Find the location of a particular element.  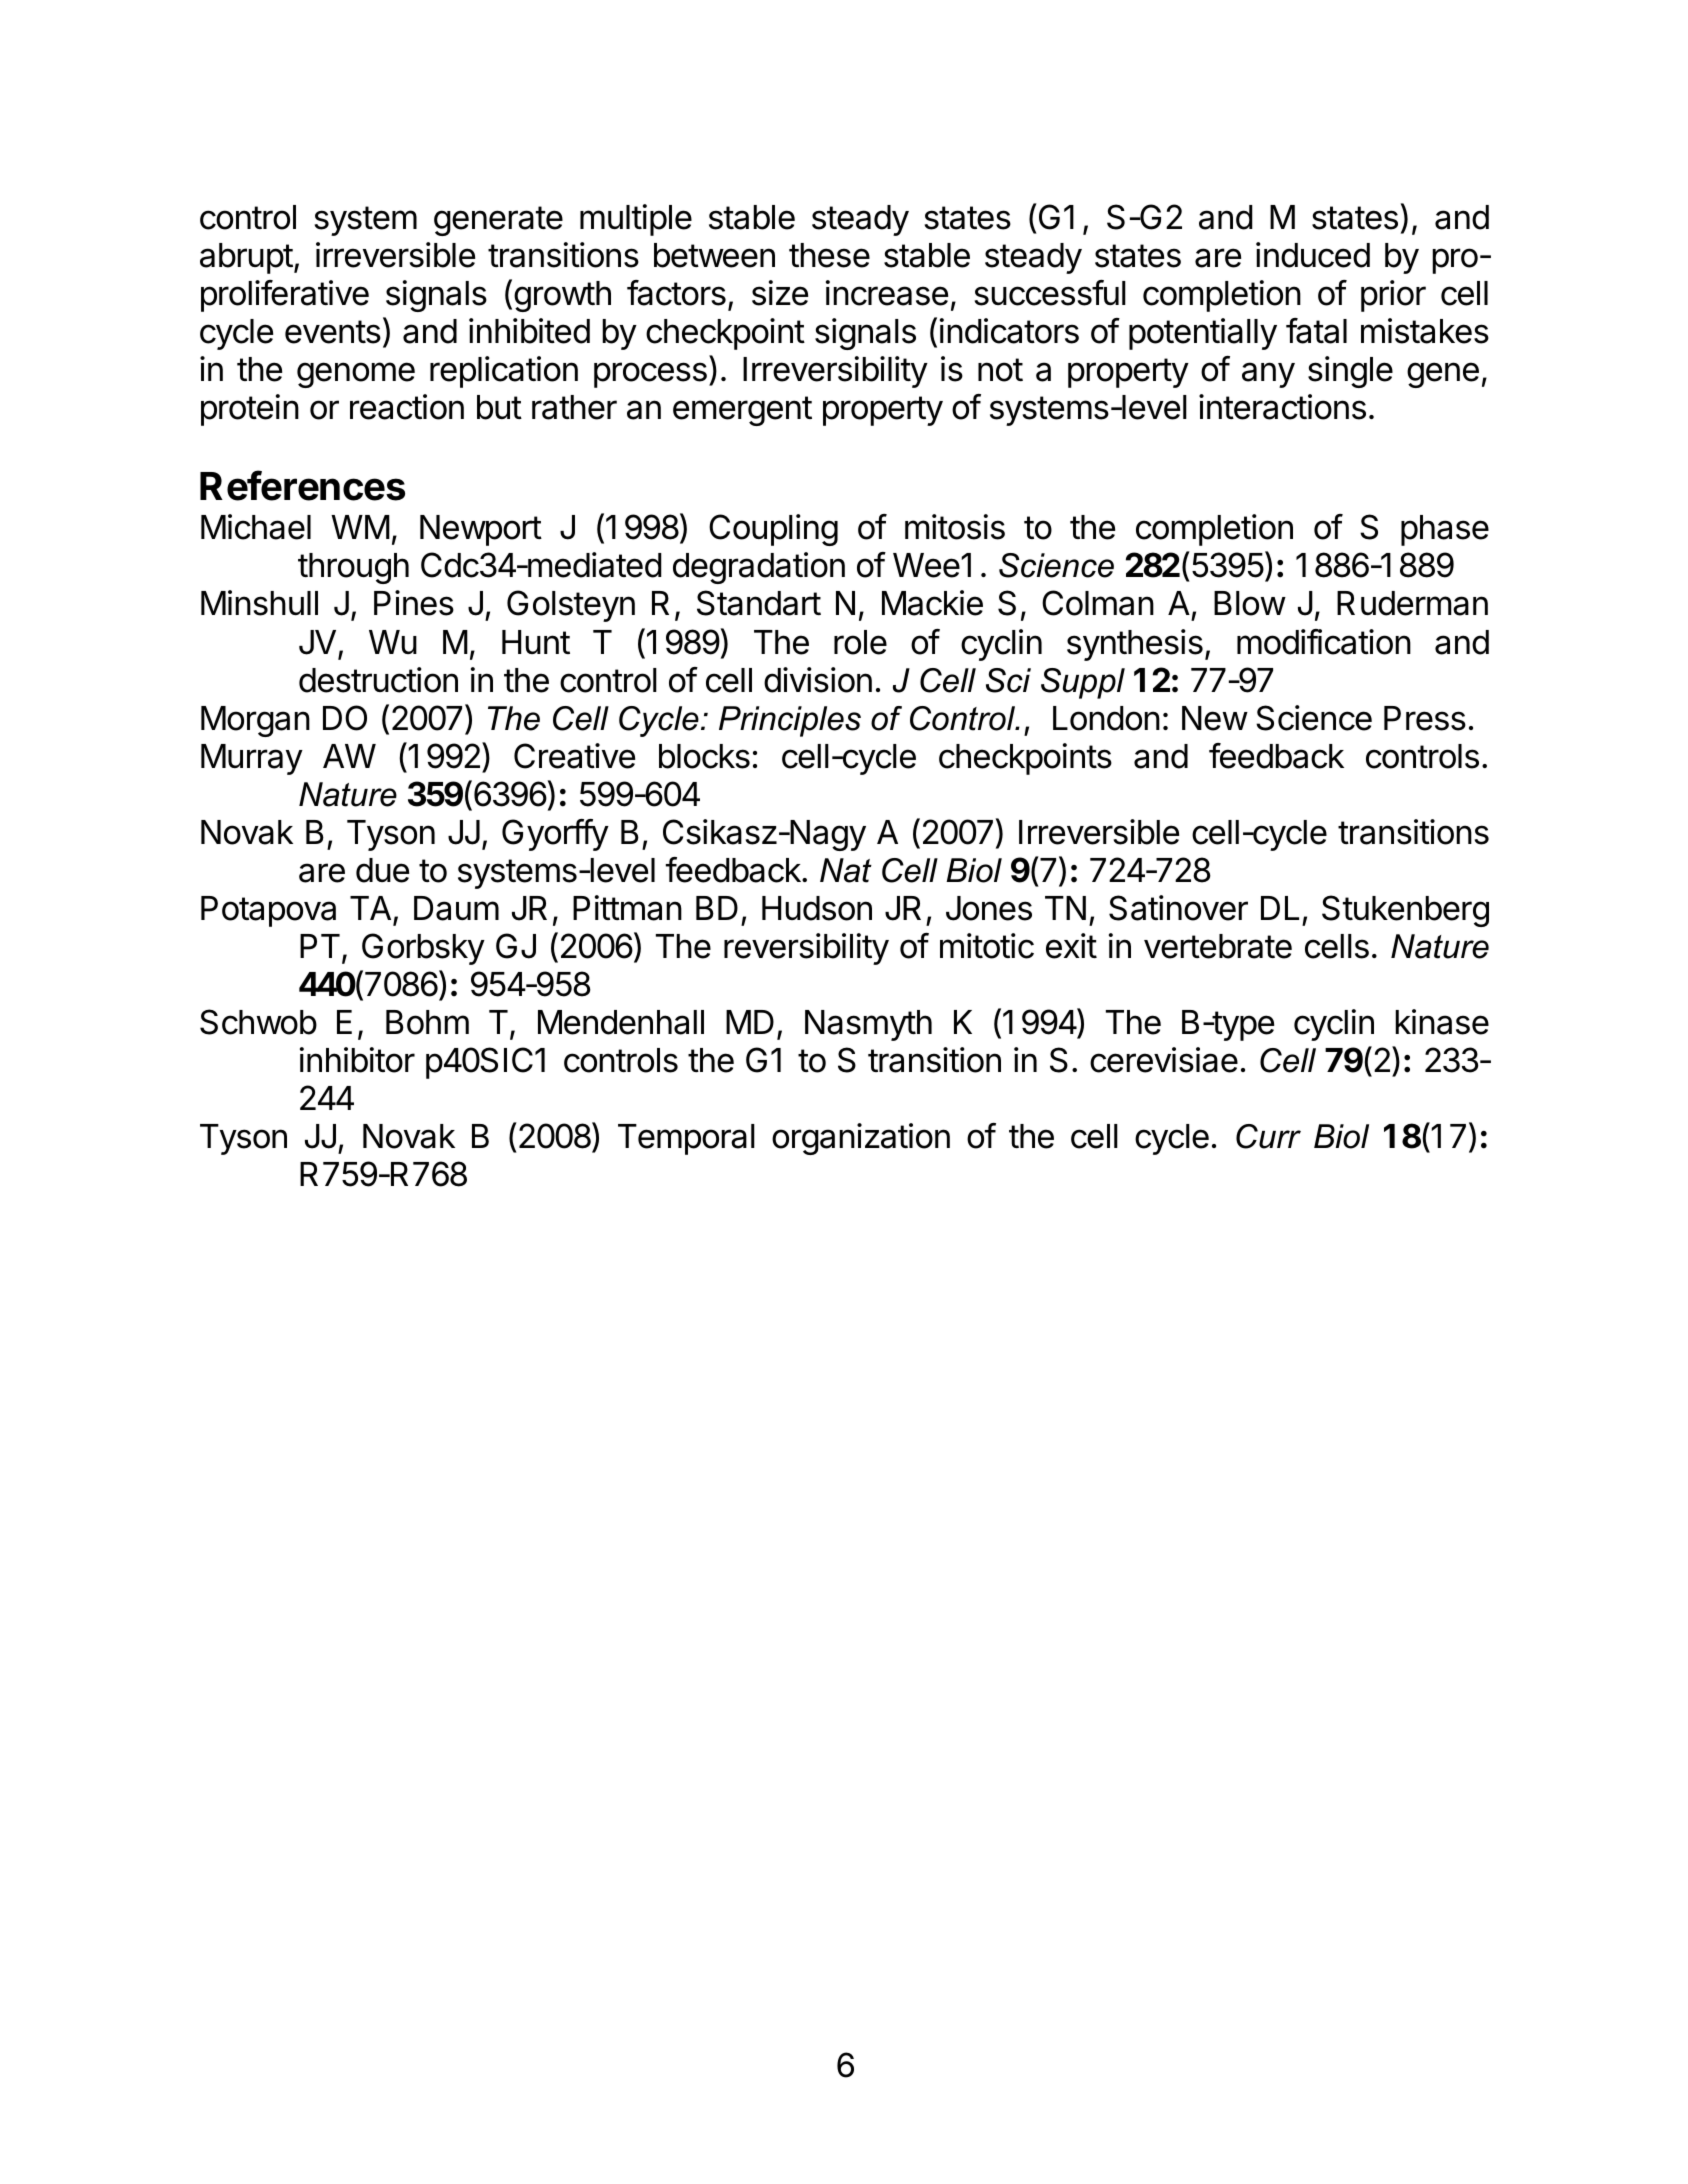

inhibitor is located at coordinates (357, 1060).
